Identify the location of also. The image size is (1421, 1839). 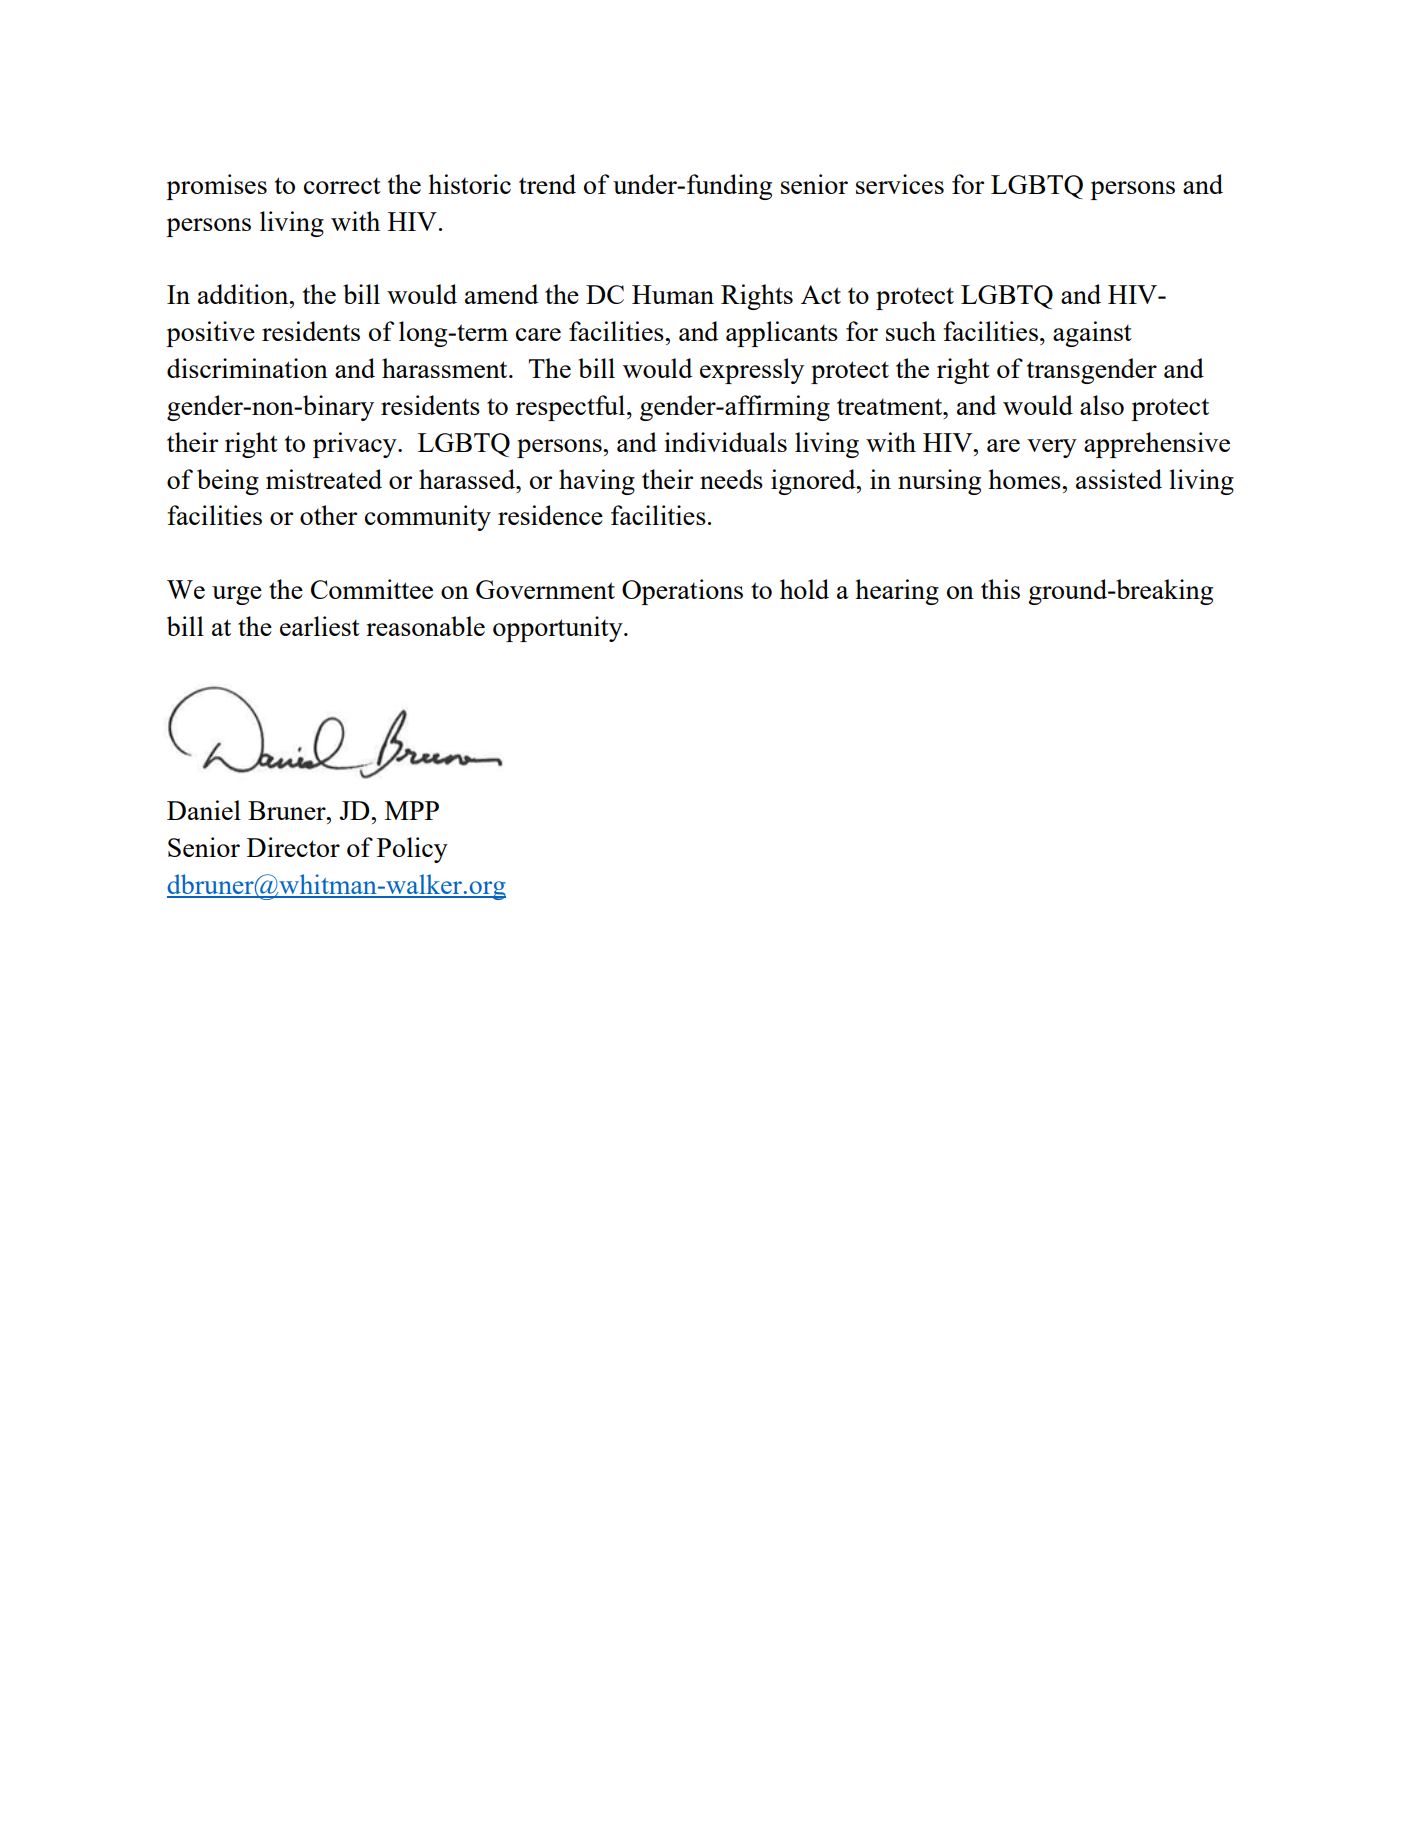
(1102, 405).
